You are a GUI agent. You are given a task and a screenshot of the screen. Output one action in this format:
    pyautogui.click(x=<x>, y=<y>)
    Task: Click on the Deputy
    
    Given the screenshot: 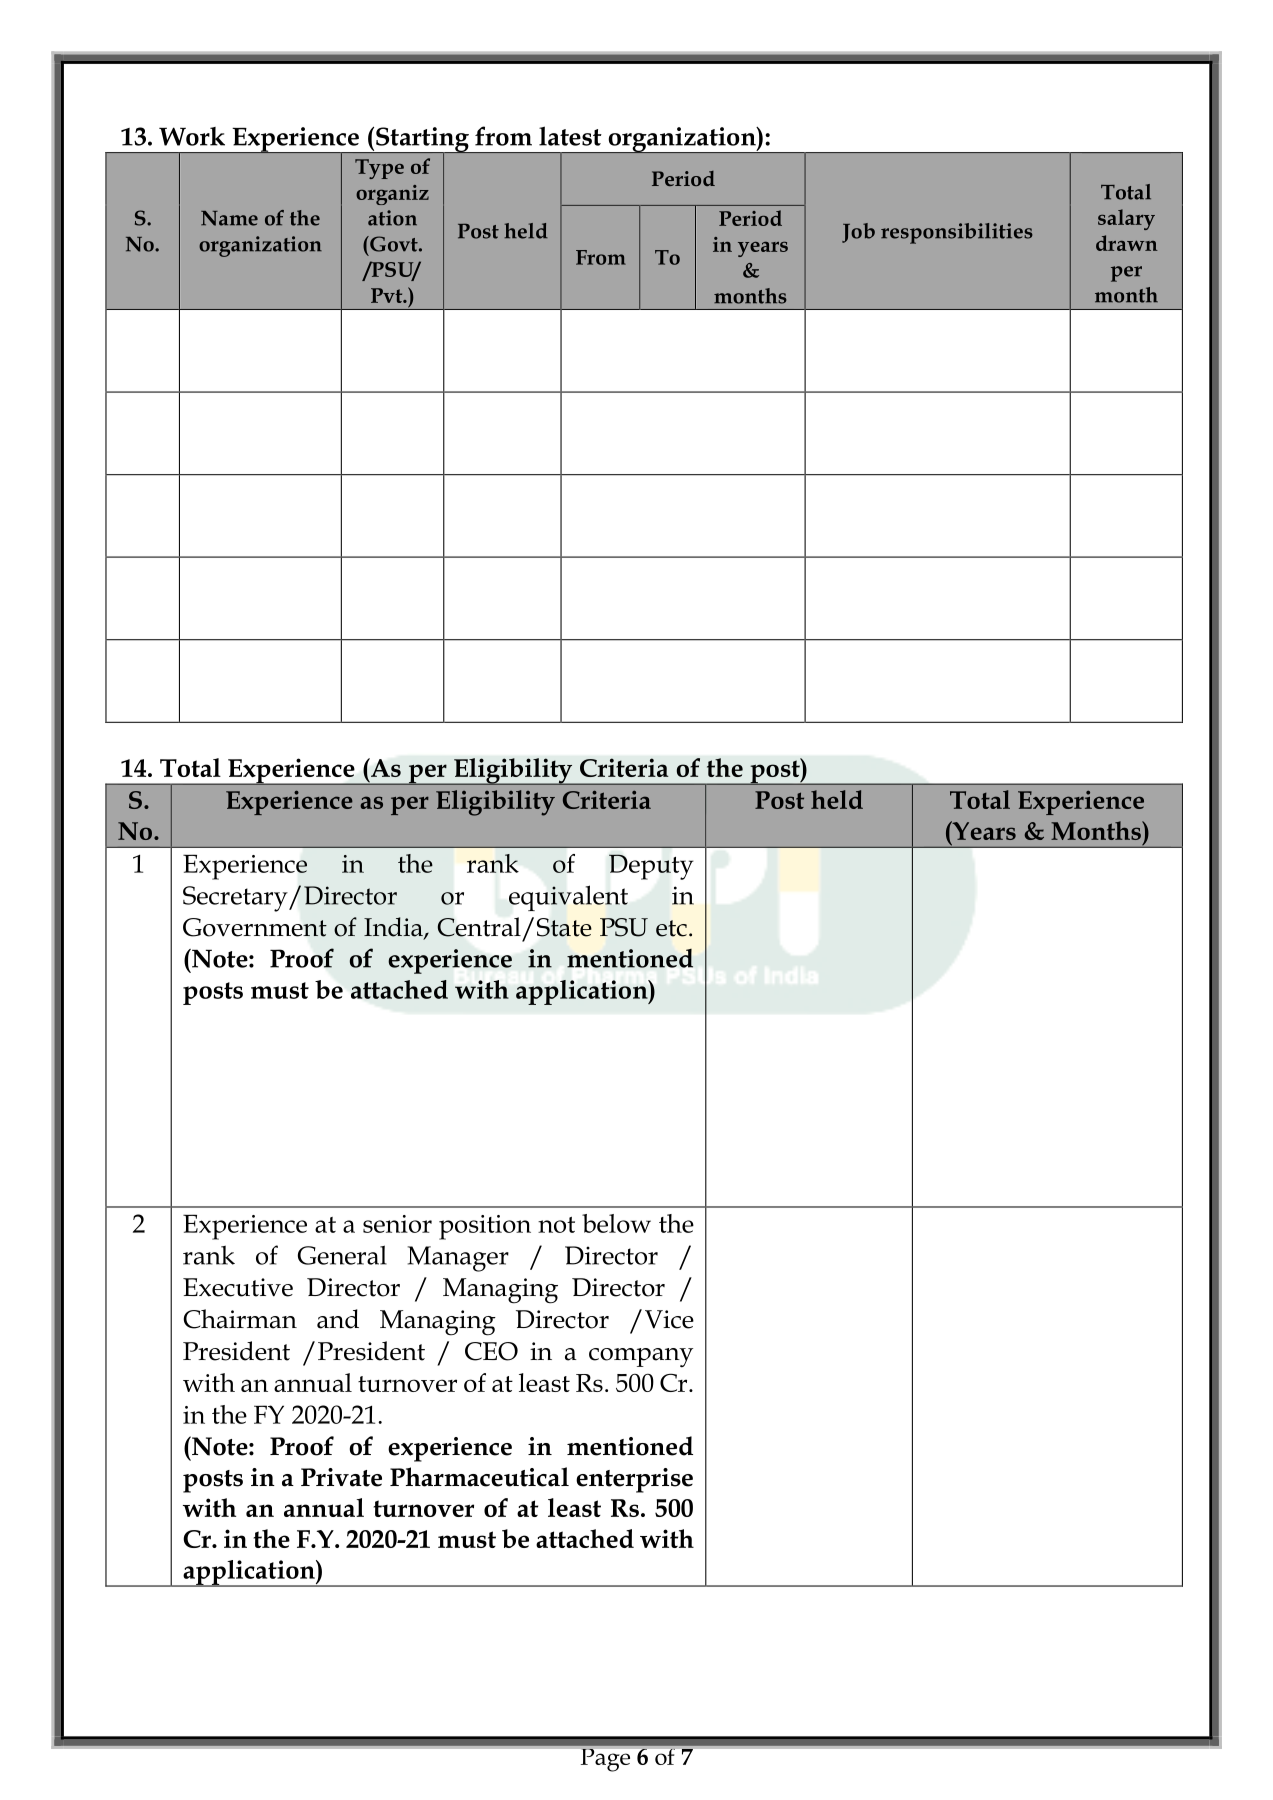 What is the action you would take?
    pyautogui.click(x=651, y=867)
